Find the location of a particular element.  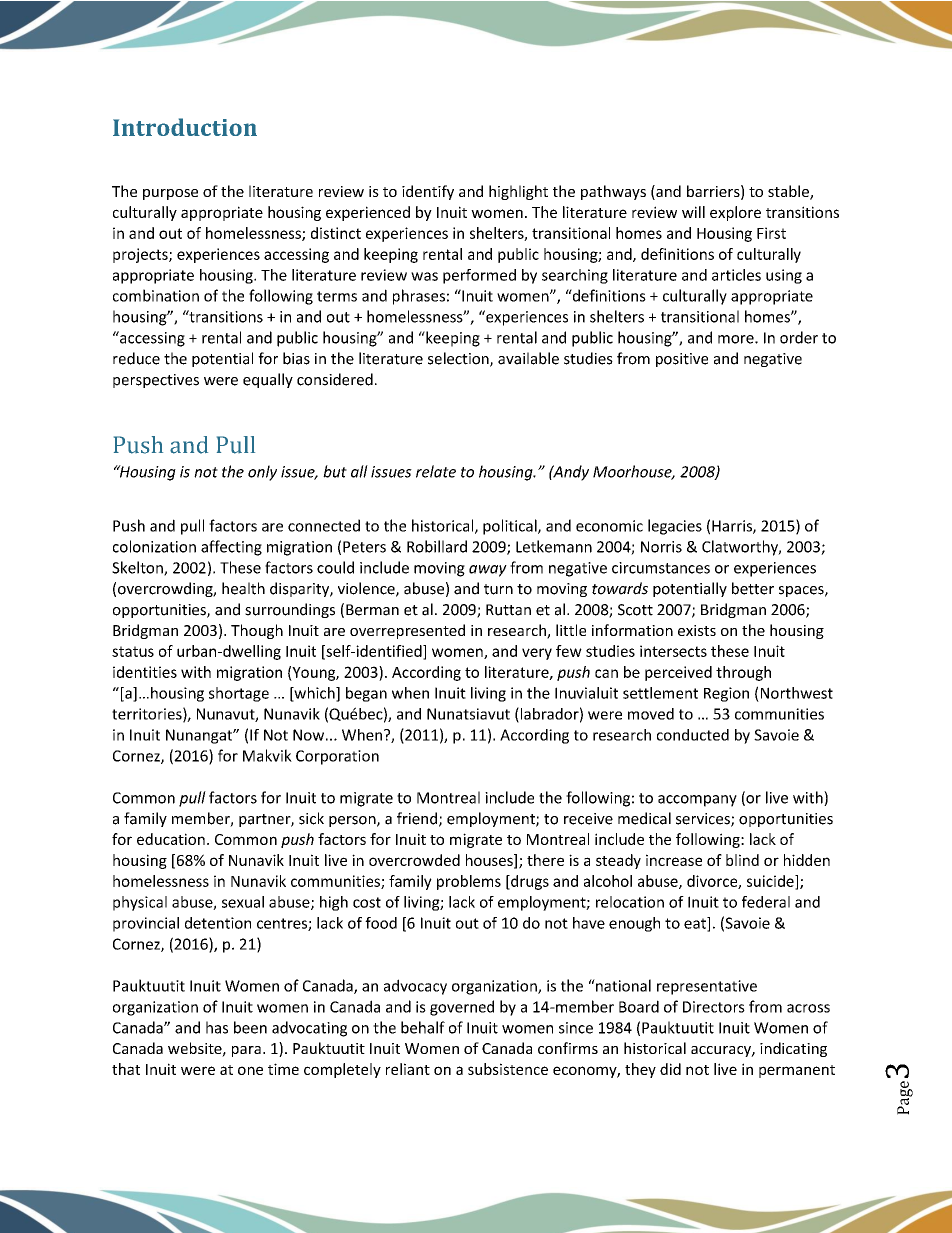

has is located at coordinates (217, 1027).
